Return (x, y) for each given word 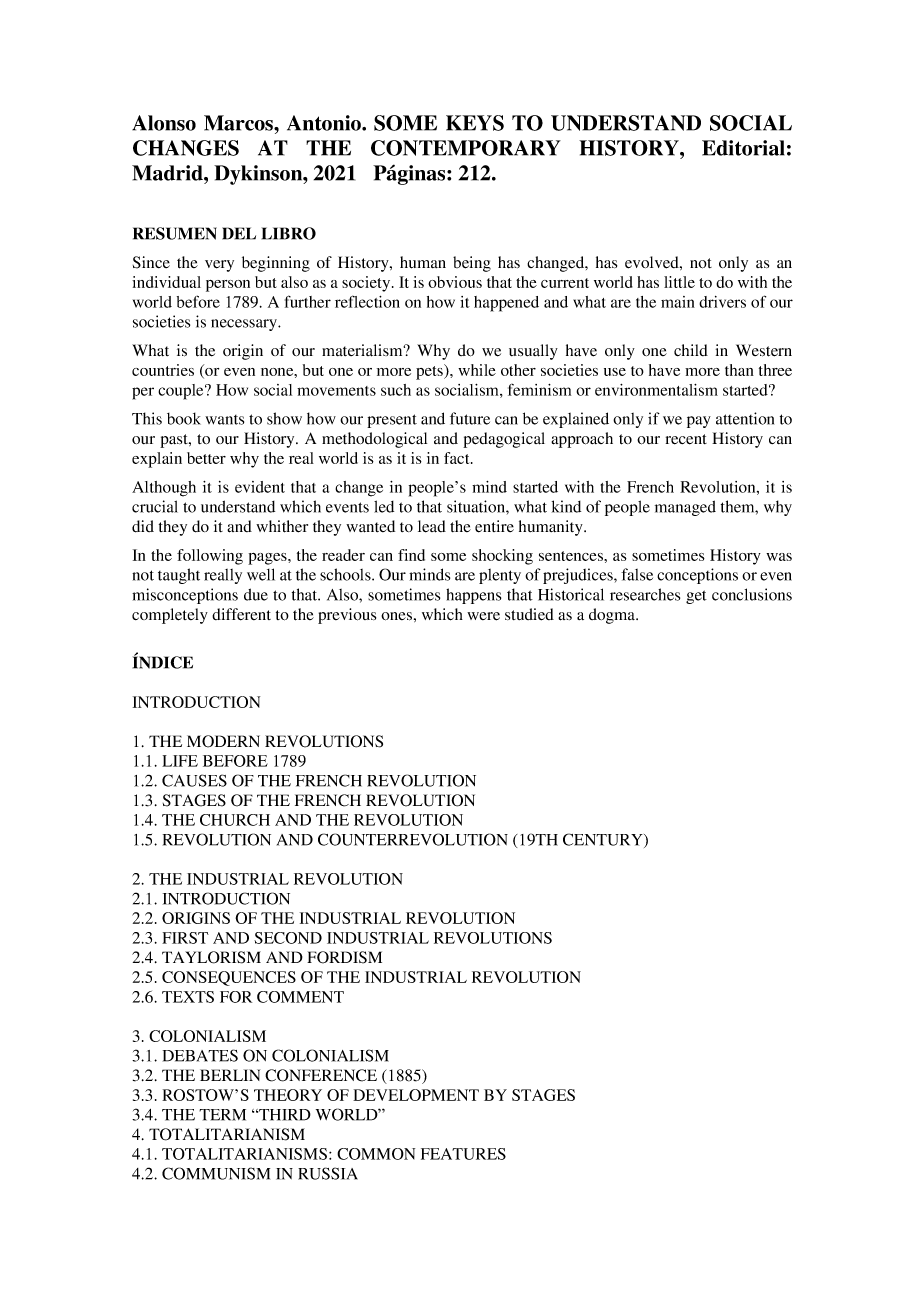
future (470, 418)
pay (699, 422)
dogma (613, 616)
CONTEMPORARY (466, 148)
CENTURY (604, 840)
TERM (222, 1115)
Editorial (743, 148)
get (696, 597)
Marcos (240, 123)
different (241, 614)
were (483, 616)
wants (224, 420)
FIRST (185, 938)
